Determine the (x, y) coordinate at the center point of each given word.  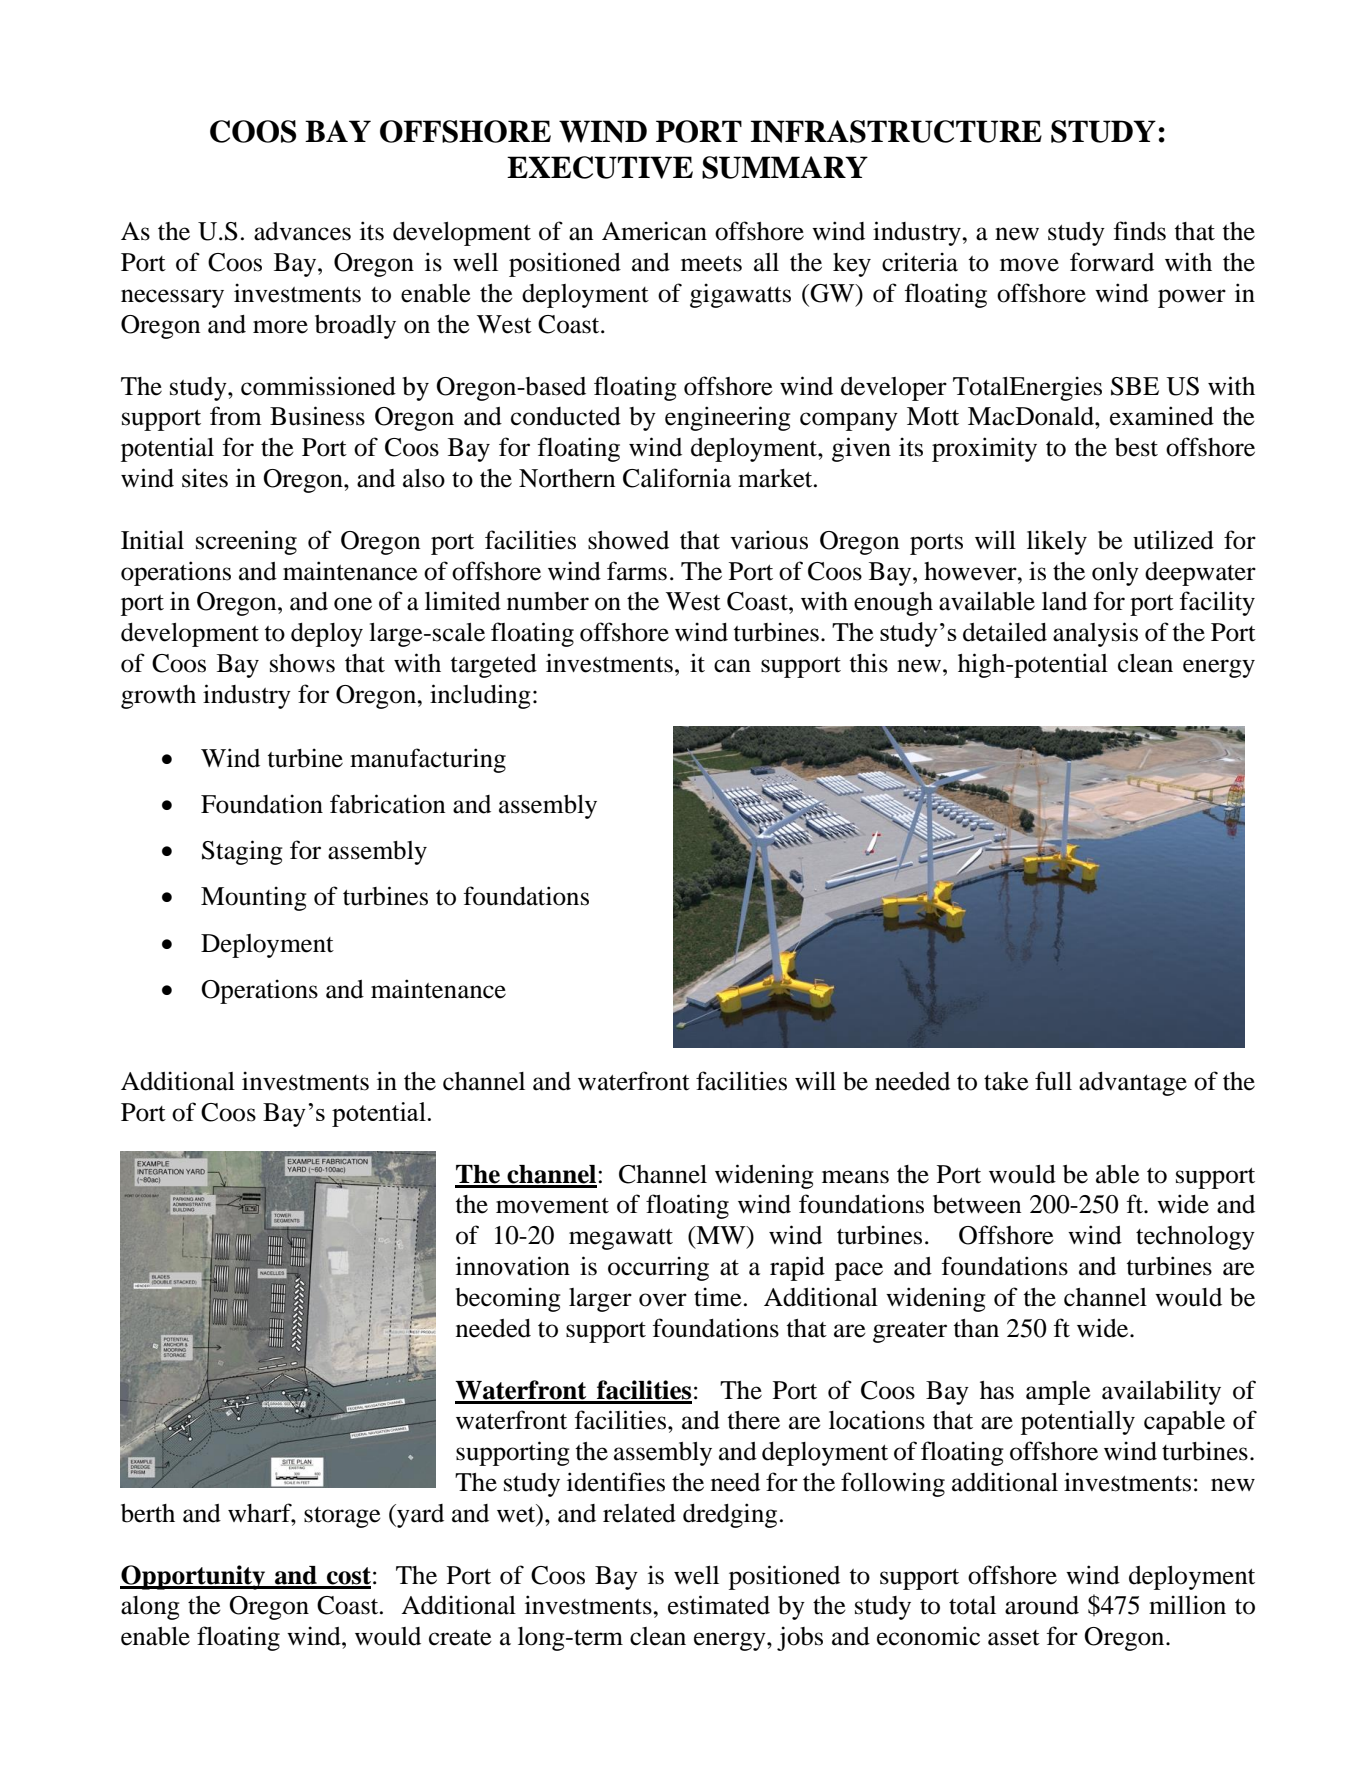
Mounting (254, 898)
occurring (658, 1268)
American (654, 231)
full (1053, 1081)
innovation (513, 1266)
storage (342, 1517)
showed (628, 540)
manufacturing (428, 760)
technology (1195, 1238)
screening (246, 542)
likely (1057, 542)
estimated (719, 1605)
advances (302, 231)
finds (1139, 231)
